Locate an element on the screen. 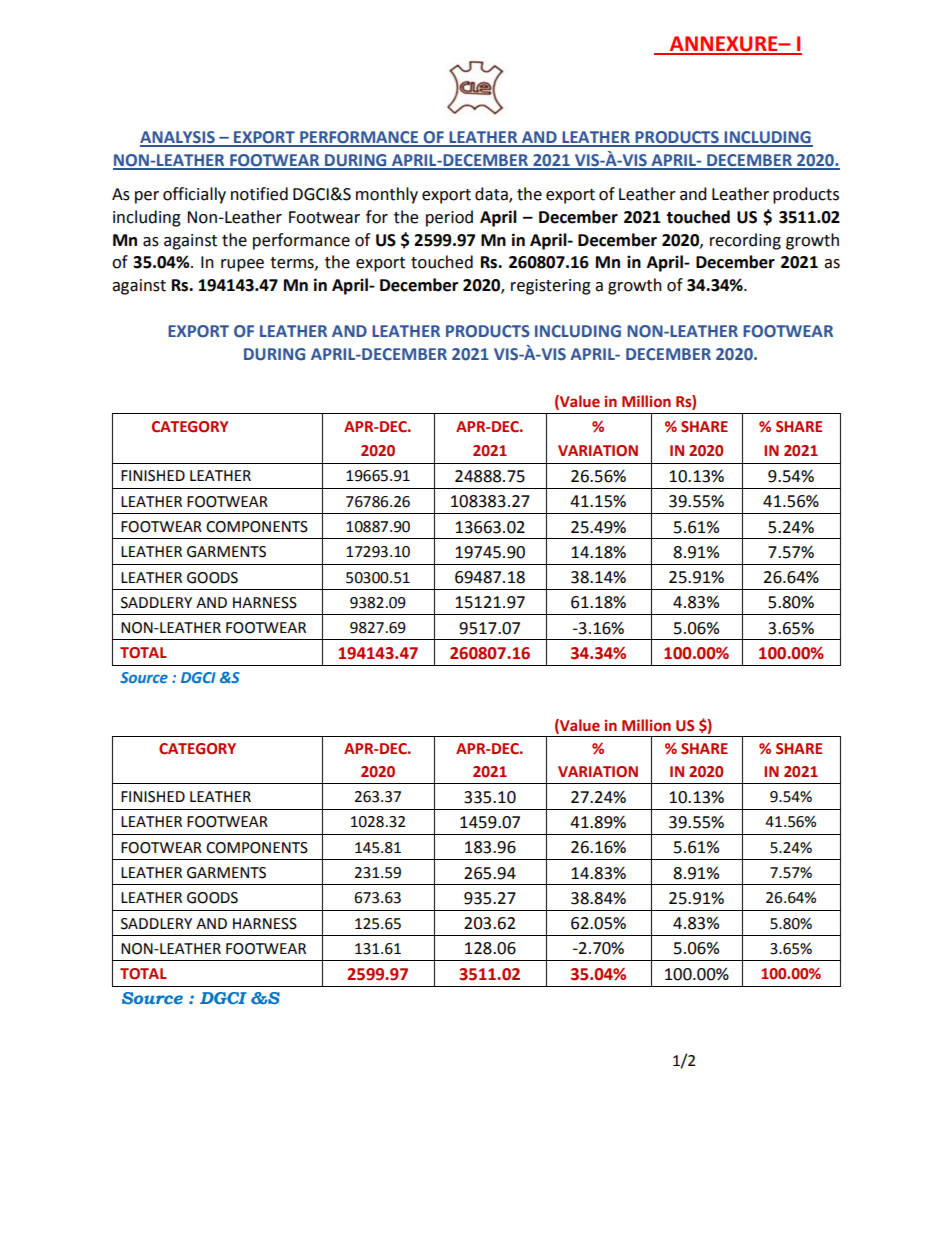 This screenshot has height=1233, width=952. ANALYSIS is located at coordinates (178, 138).
